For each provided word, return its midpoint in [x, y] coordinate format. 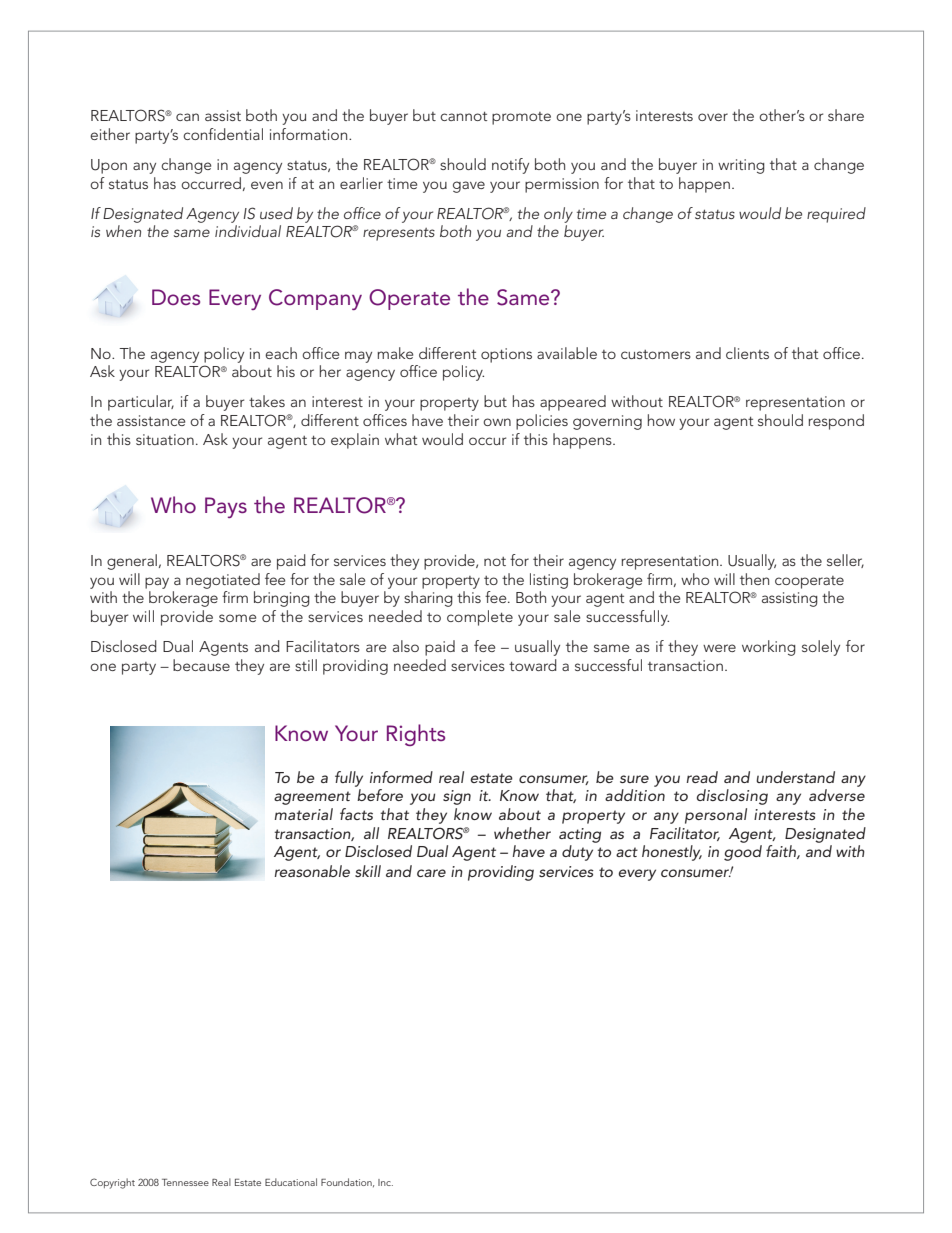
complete [480, 618]
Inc [385, 1182]
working [769, 648]
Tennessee [185, 1182]
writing [741, 166]
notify [510, 166]
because [201, 665]
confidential [223, 134]
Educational [291, 1182]
